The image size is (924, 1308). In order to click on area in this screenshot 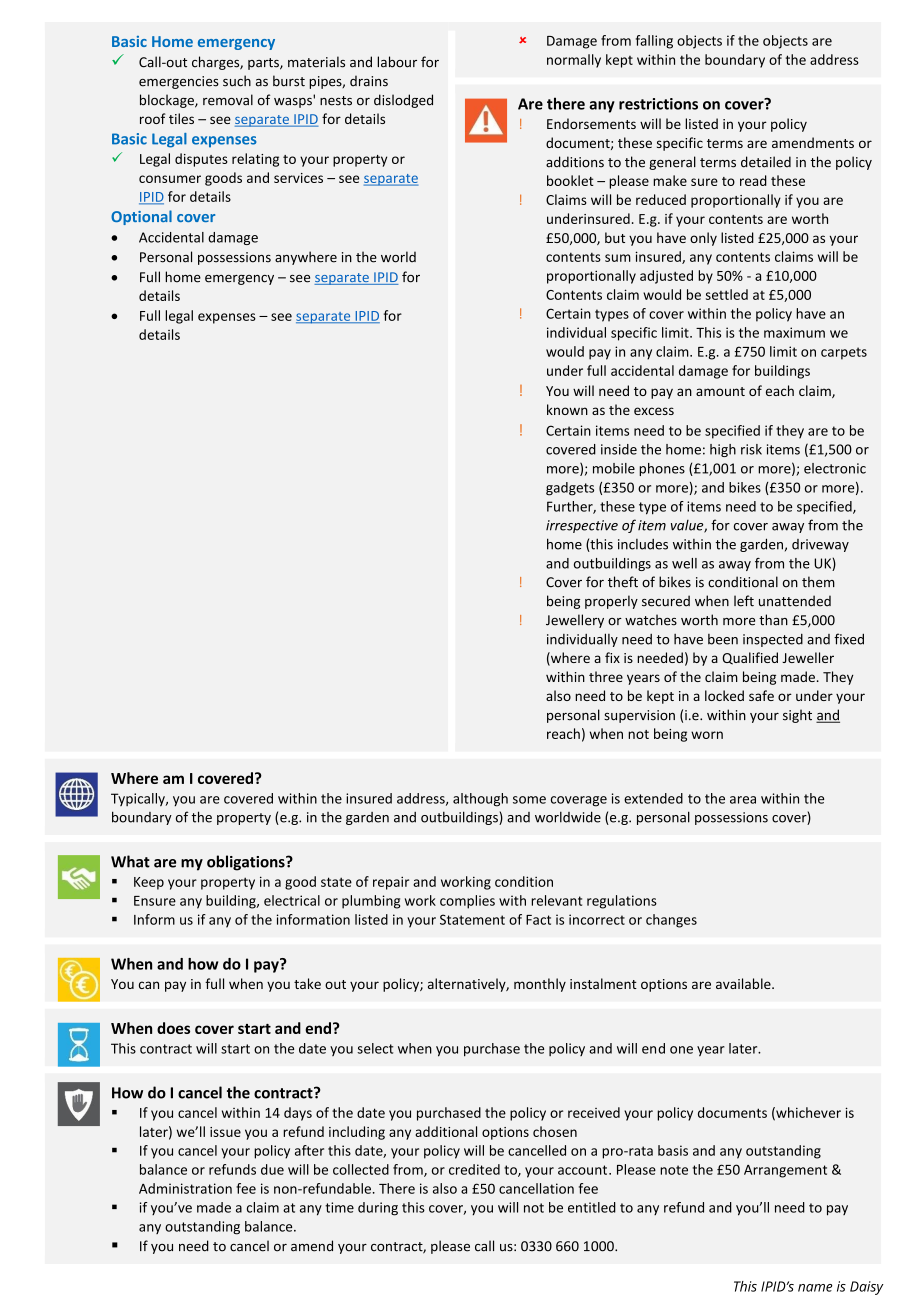, I will do `click(743, 800)`.
